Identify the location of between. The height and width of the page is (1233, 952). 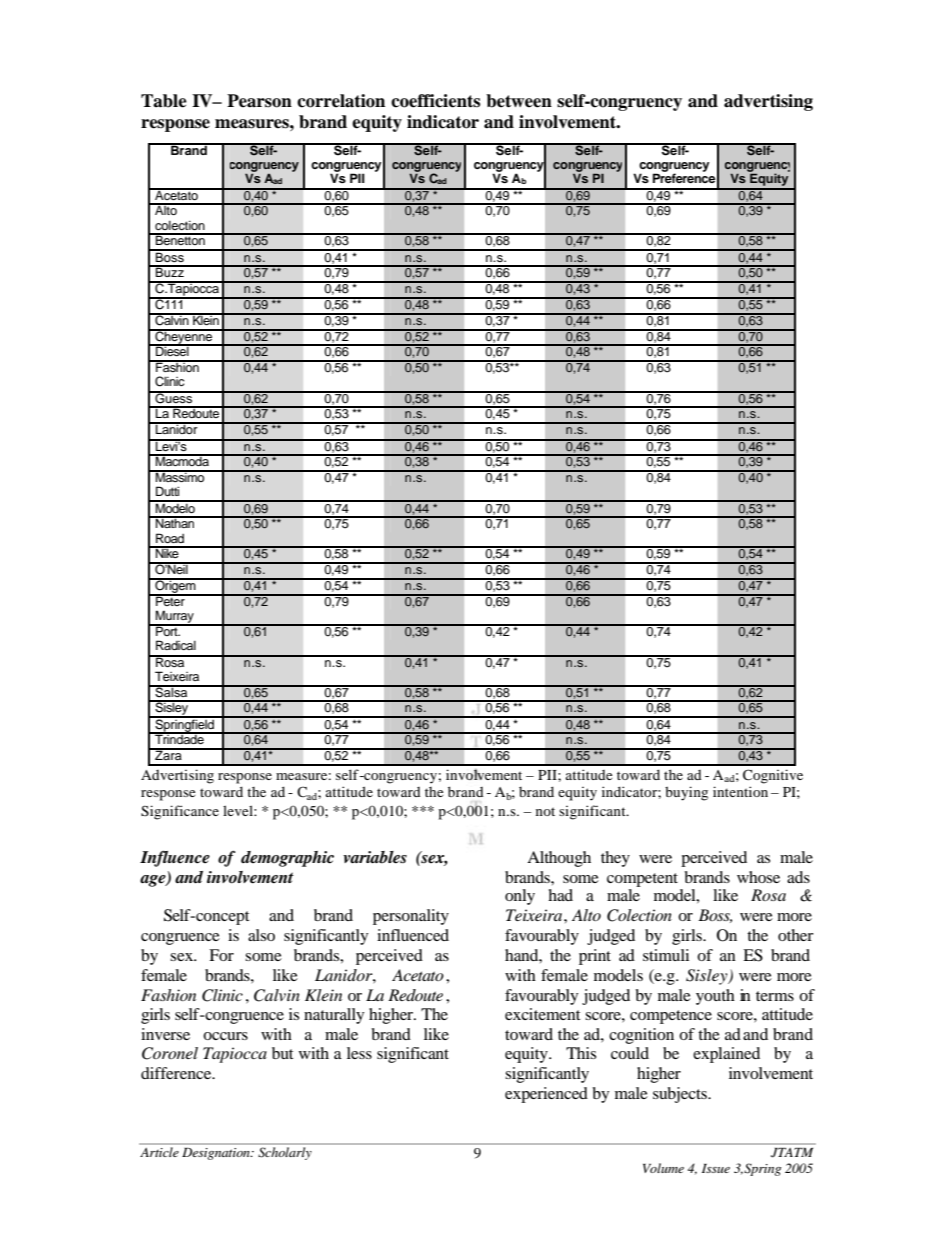
(519, 101).
